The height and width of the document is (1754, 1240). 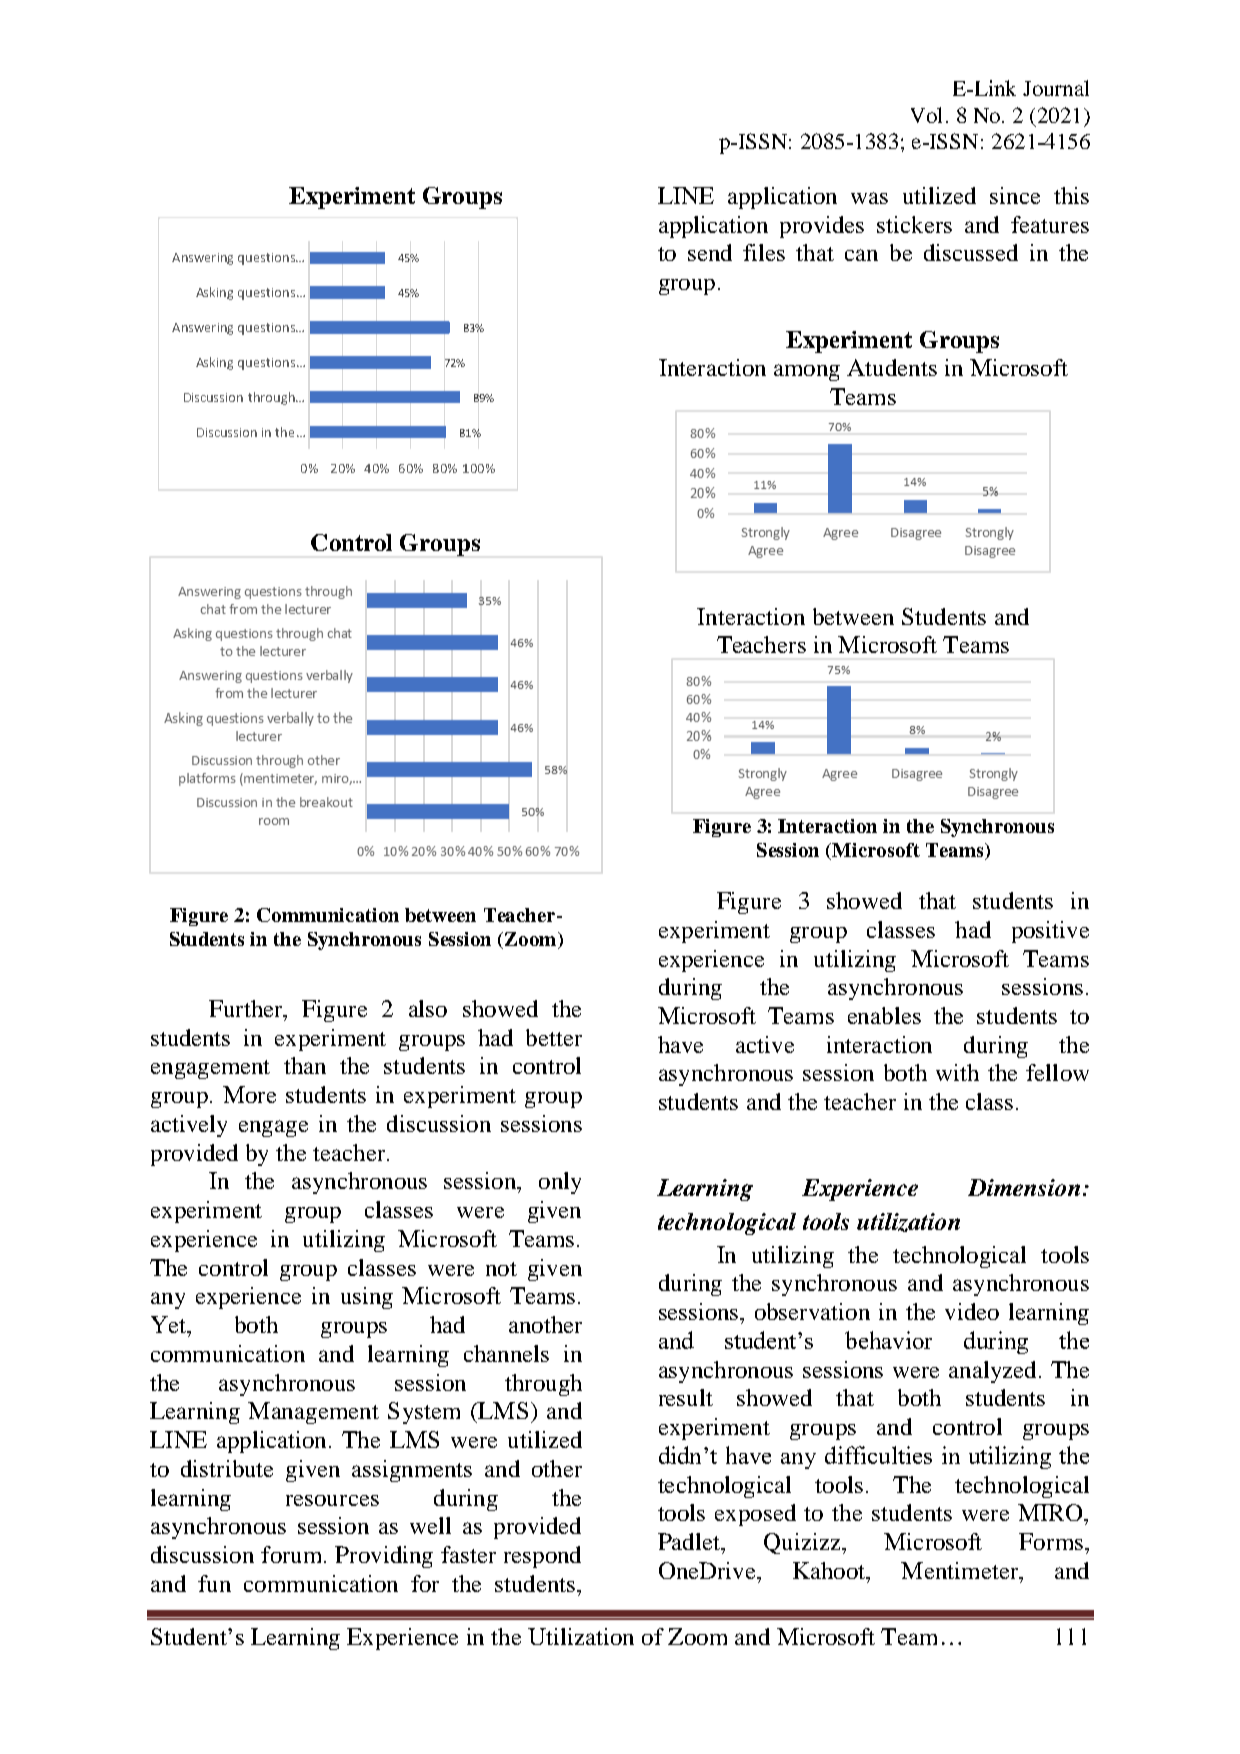 What do you see at coordinates (926, 115) in the document?
I see `Vol` at bounding box center [926, 115].
